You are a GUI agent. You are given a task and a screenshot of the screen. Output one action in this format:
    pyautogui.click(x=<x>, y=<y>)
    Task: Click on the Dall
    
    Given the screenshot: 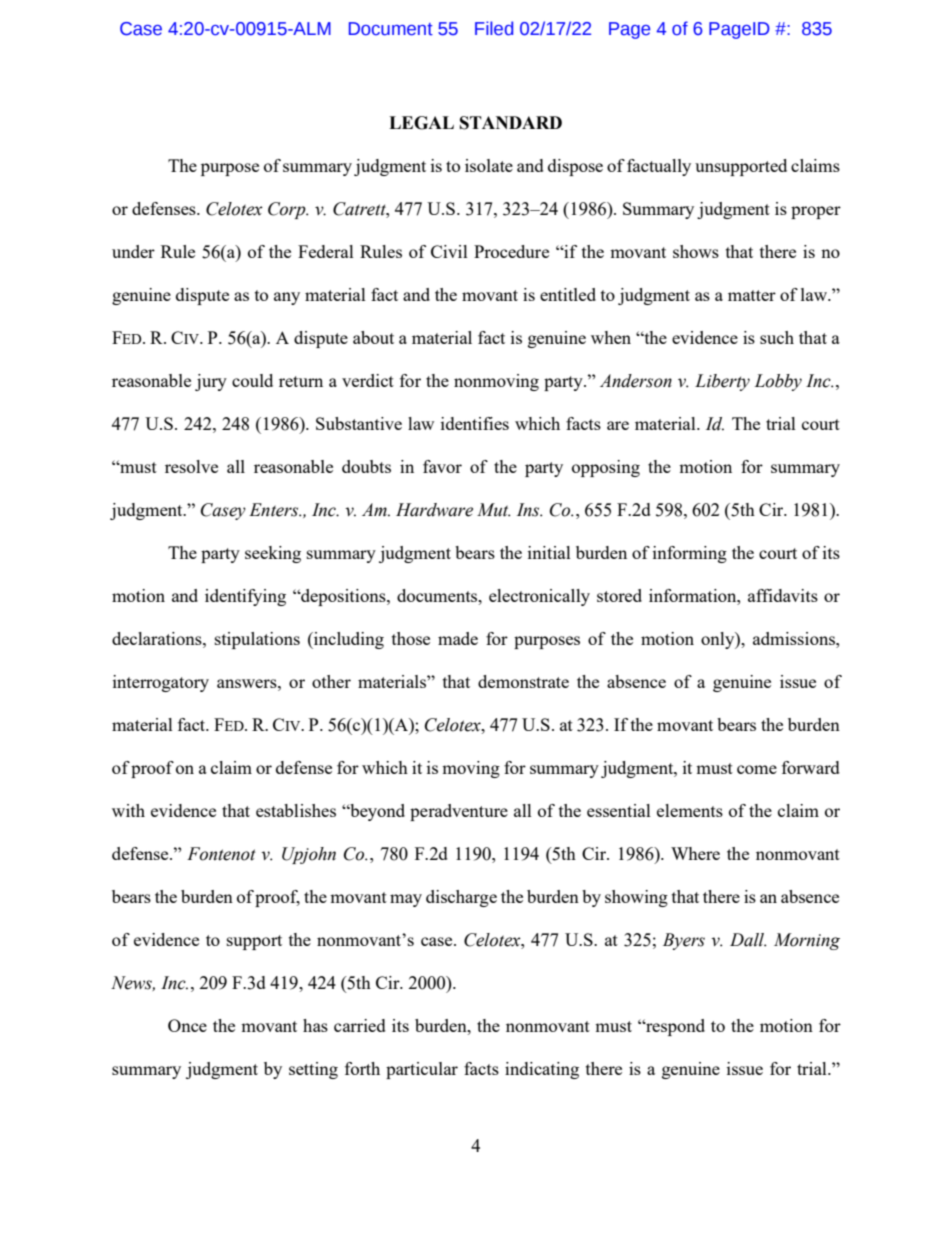 What is the action you would take?
    pyautogui.click(x=748, y=940)
